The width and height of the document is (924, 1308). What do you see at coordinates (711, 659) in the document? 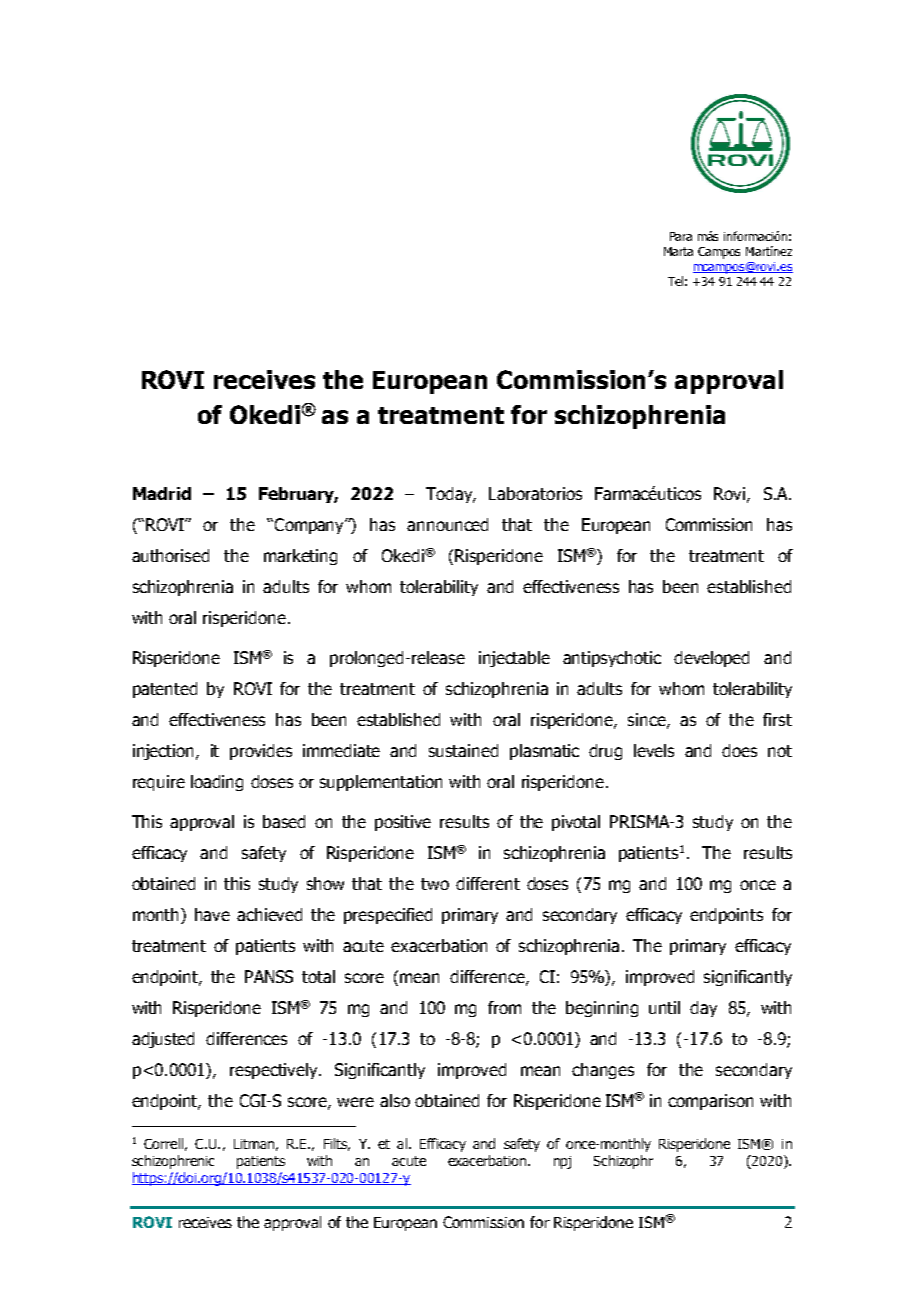
I see `developed` at bounding box center [711, 659].
